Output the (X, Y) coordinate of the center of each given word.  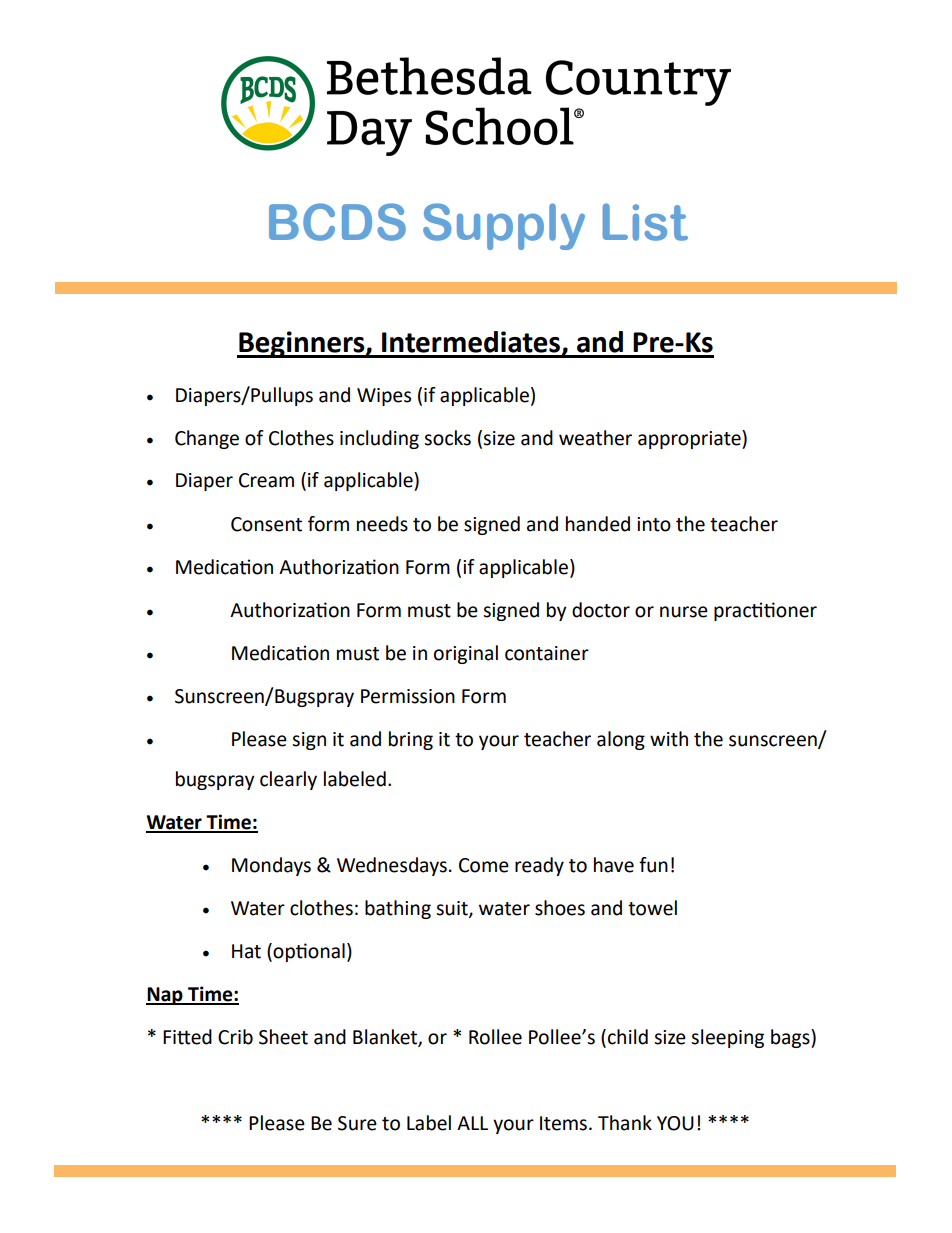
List (645, 222)
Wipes (384, 397)
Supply (504, 226)
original (466, 654)
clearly (288, 780)
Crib (235, 1037)
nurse (684, 612)
